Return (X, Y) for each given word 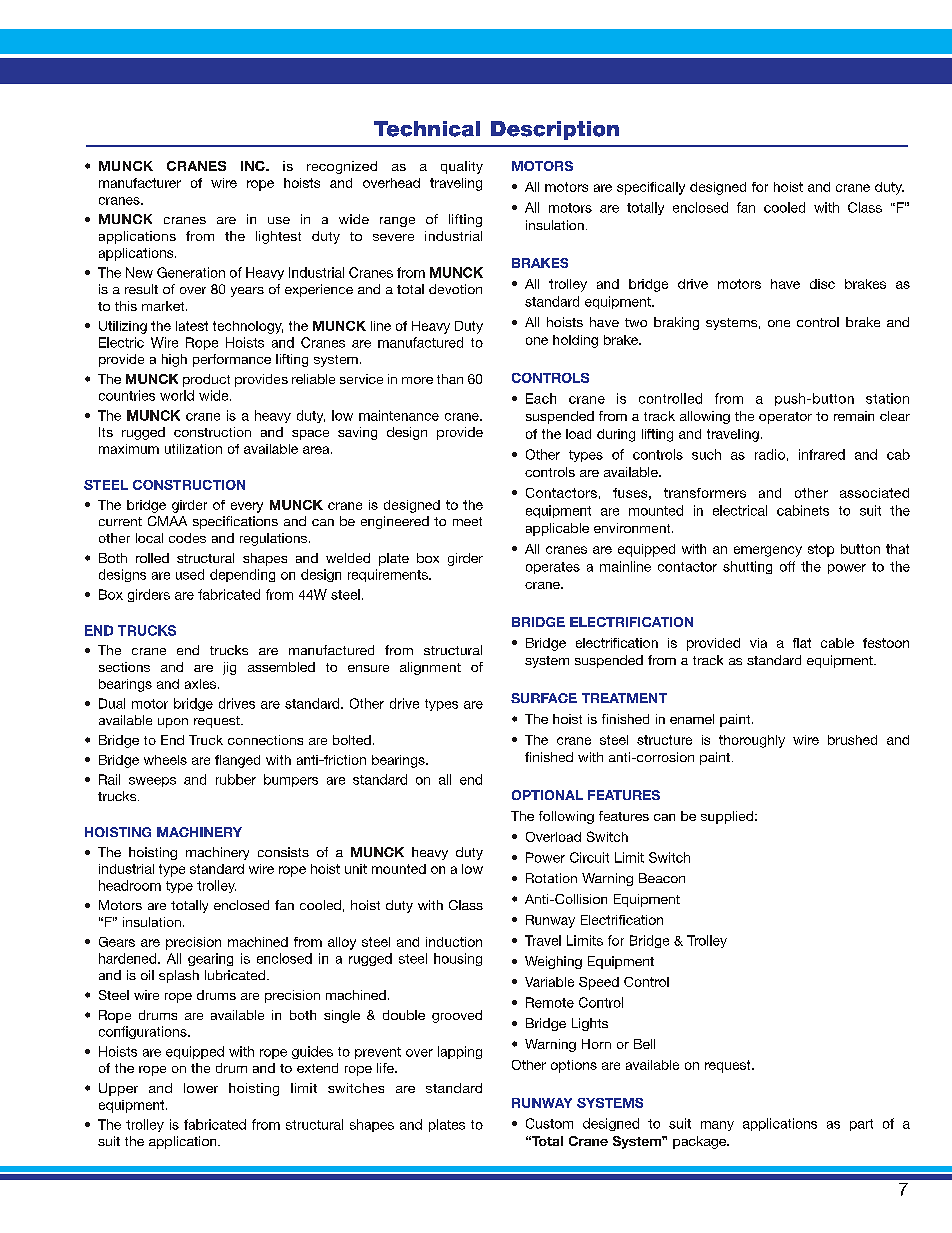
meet (467, 521)
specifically (651, 188)
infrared (822, 454)
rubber (236, 779)
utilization (193, 449)
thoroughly (752, 741)
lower (201, 1088)
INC (254, 166)
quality (462, 167)
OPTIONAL (547, 795)
